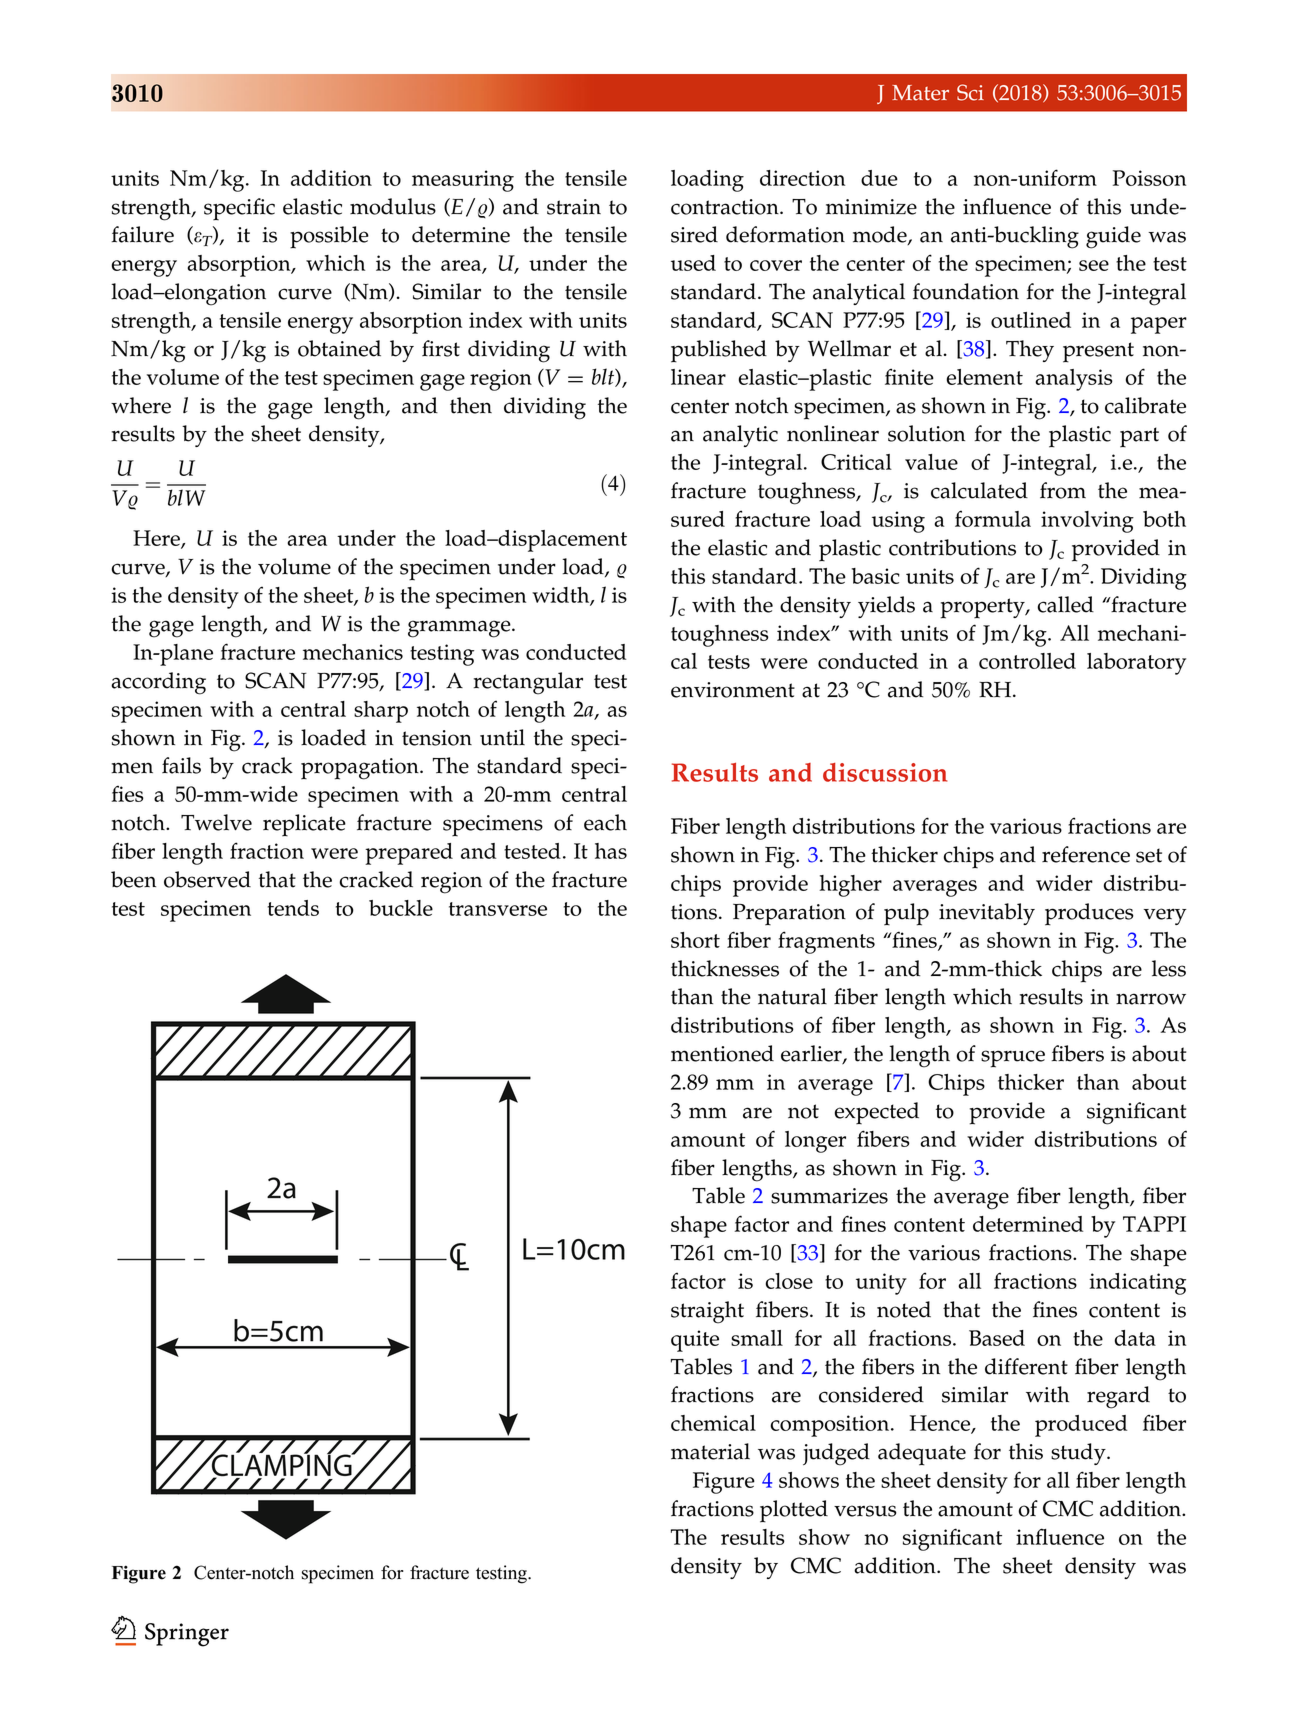 This image has width=1298, height=1725. Describe the element at coordinates (293, 908) in the image. I see `tends` at that location.
